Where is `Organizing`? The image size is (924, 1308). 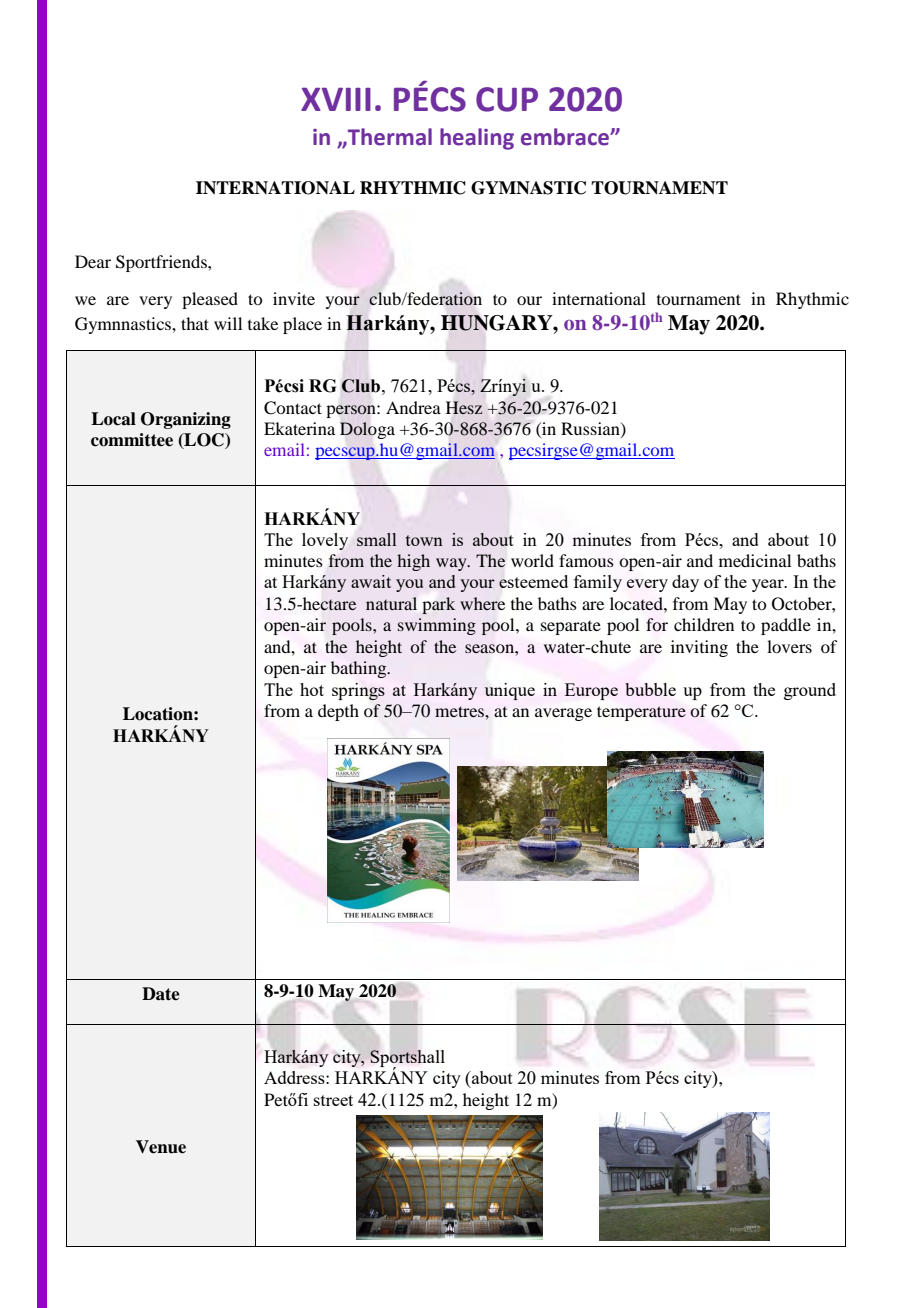 Organizing is located at coordinates (186, 420).
